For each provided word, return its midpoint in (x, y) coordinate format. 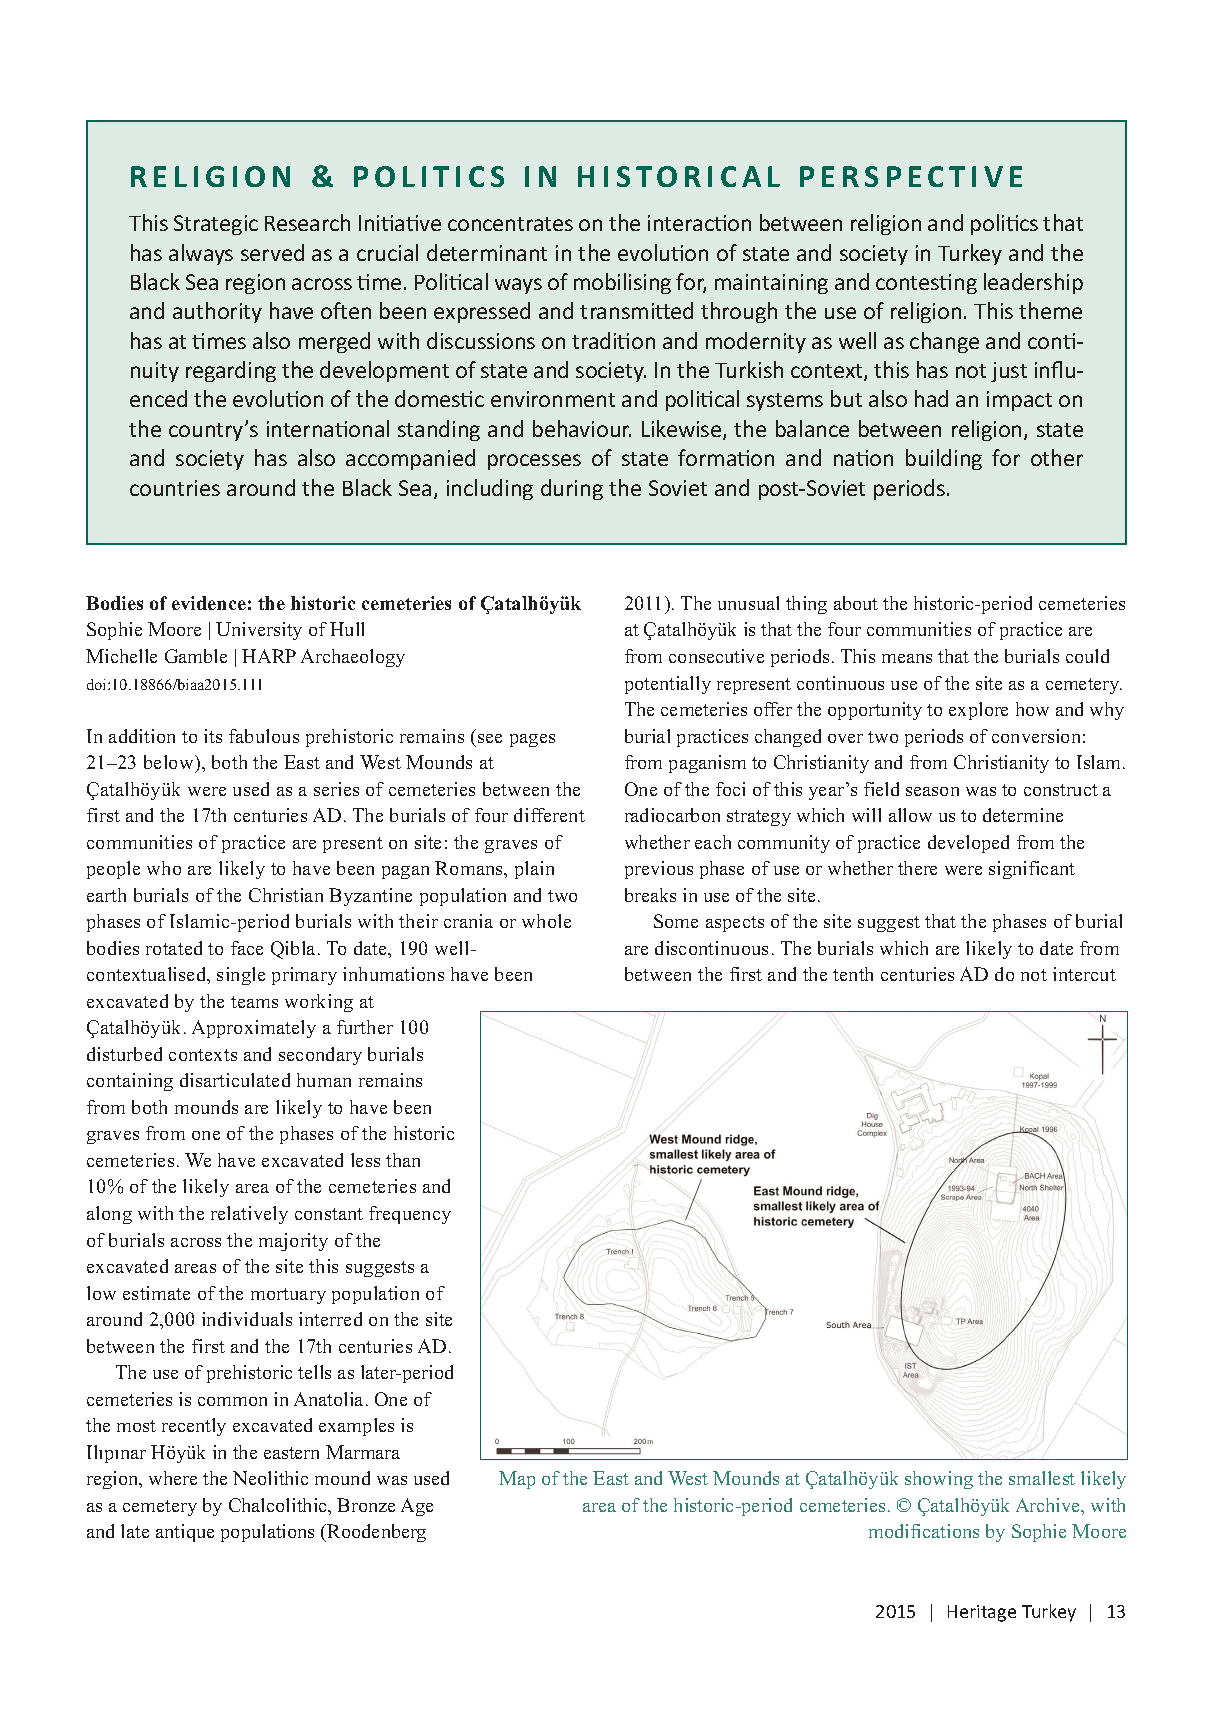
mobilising (622, 283)
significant (1032, 870)
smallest (1042, 1478)
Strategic (216, 225)
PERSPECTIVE (911, 176)
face (247, 948)
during (572, 489)
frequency (410, 1215)
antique (185, 1533)
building (944, 459)
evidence (209, 603)
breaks (650, 895)
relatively (249, 1215)
